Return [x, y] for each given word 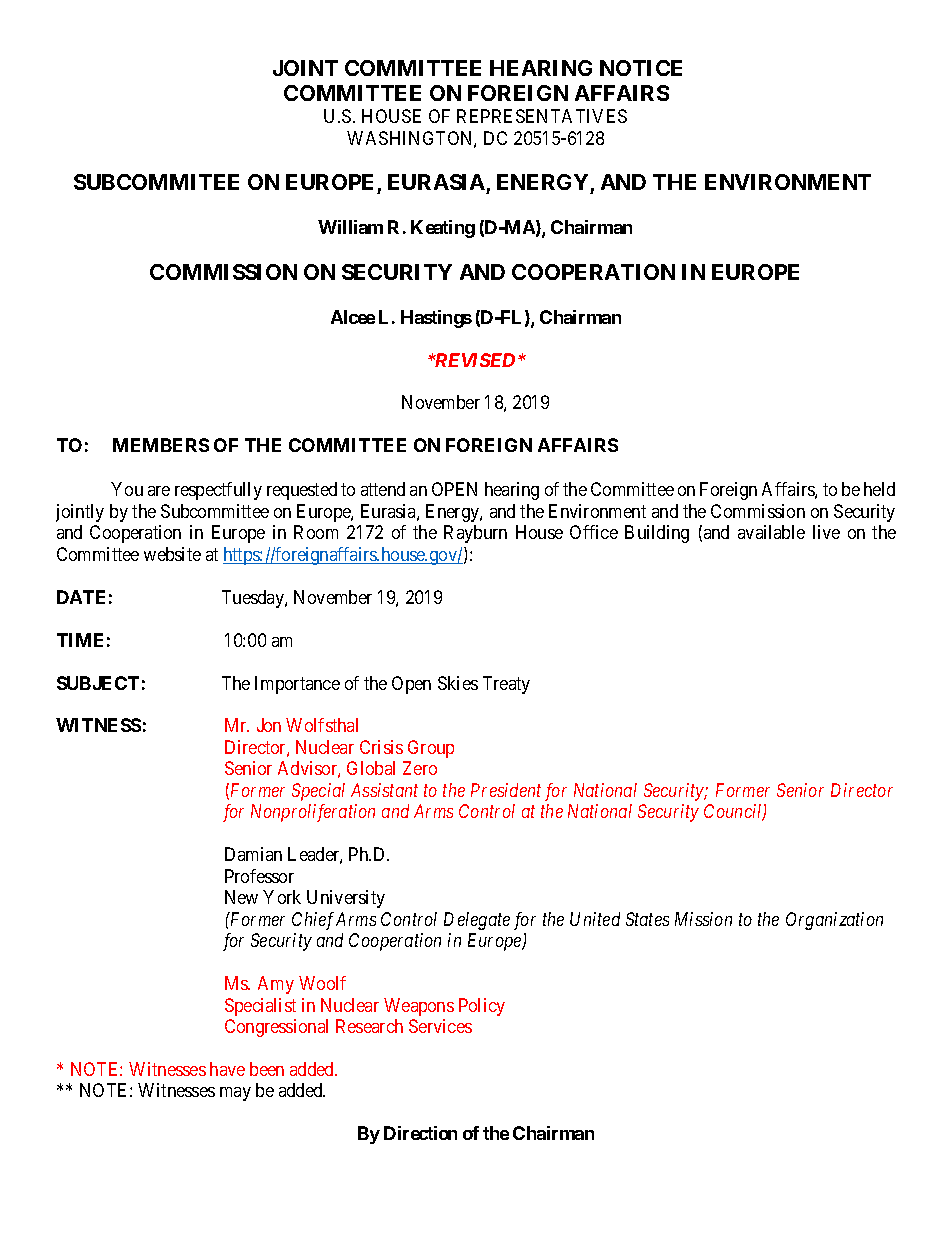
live [826, 532]
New [241, 897]
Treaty [506, 685]
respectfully [218, 491]
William [350, 227]
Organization [834, 921]
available [771, 532]
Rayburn [475, 534]
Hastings [436, 319]
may [235, 1094]
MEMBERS [161, 445]
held [879, 489]
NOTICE [641, 68]
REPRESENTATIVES [542, 116]
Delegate [477, 921]
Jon [269, 725]
